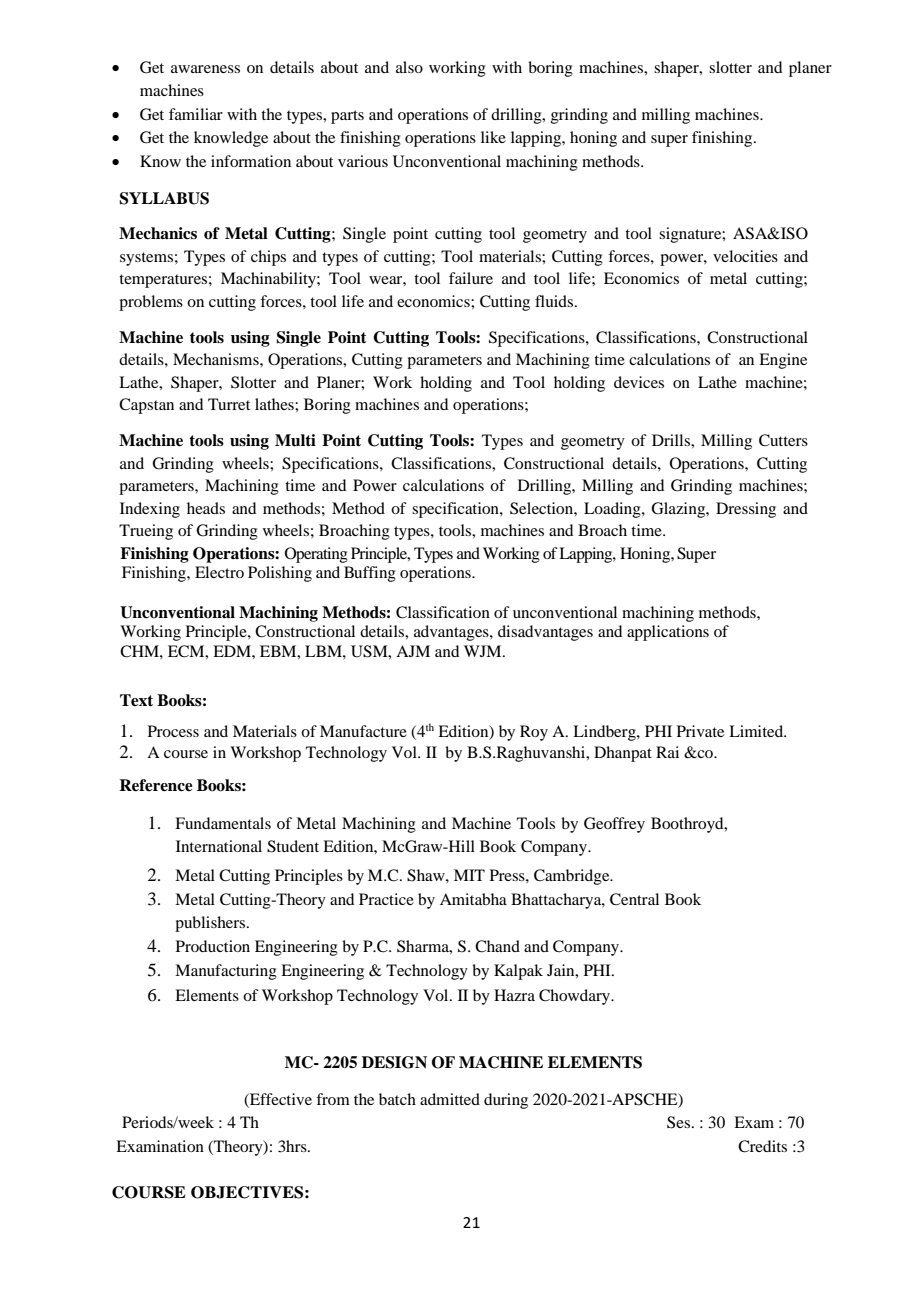 The image size is (924, 1308). I want to click on Fundamentals, so click(223, 823).
